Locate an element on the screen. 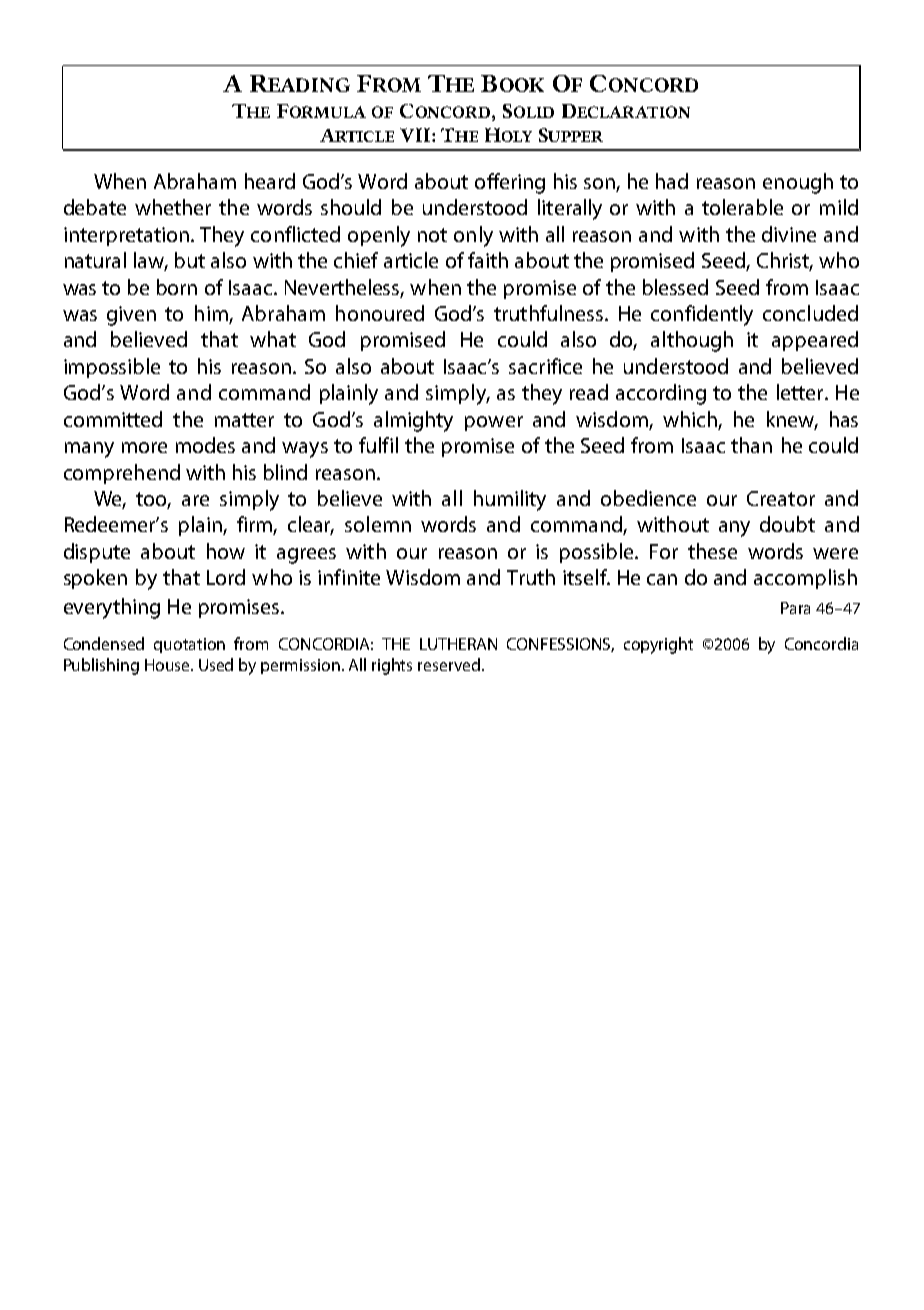  confidently is located at coordinates (702, 315).
